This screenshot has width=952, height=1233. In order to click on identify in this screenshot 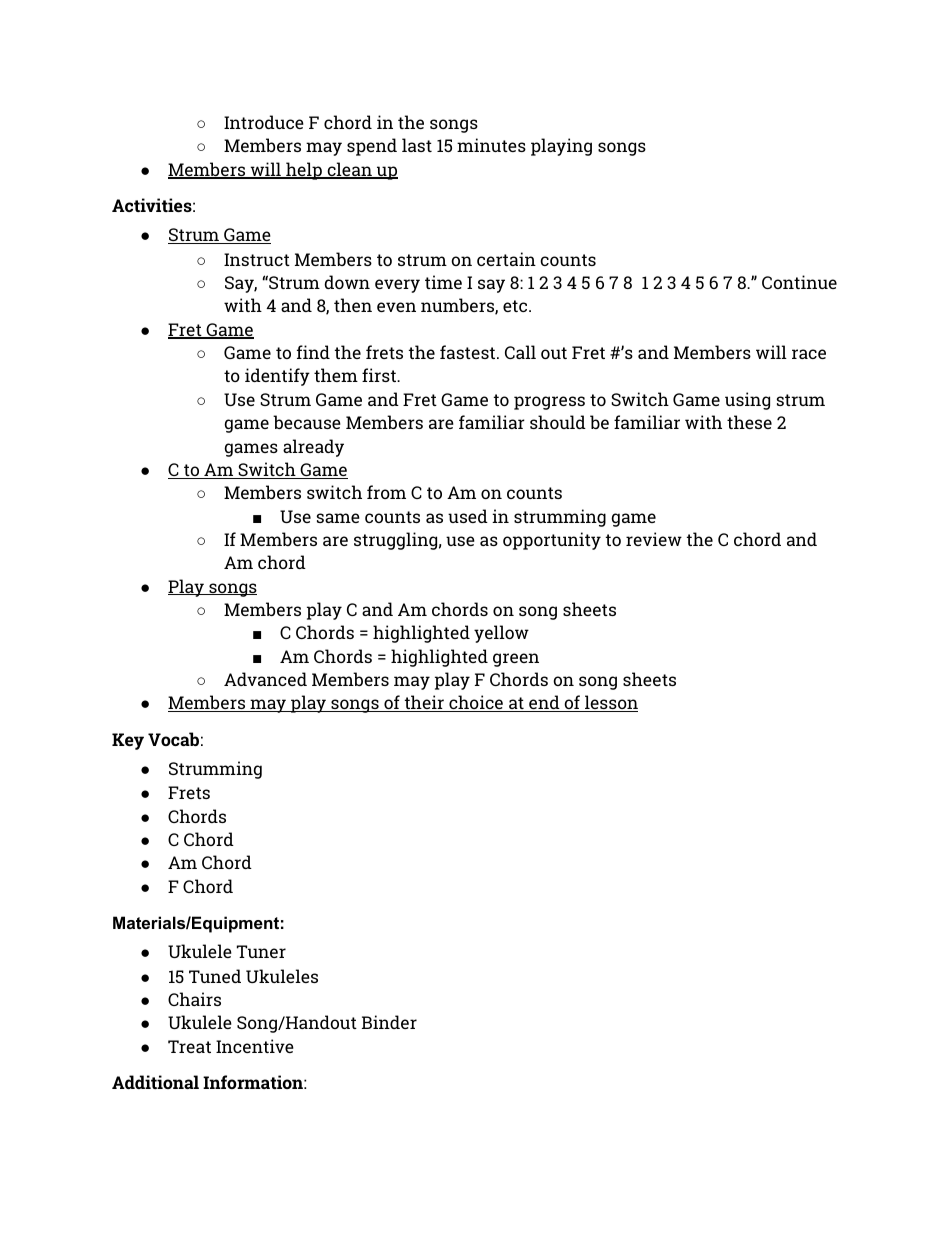, I will do `click(277, 377)`.
